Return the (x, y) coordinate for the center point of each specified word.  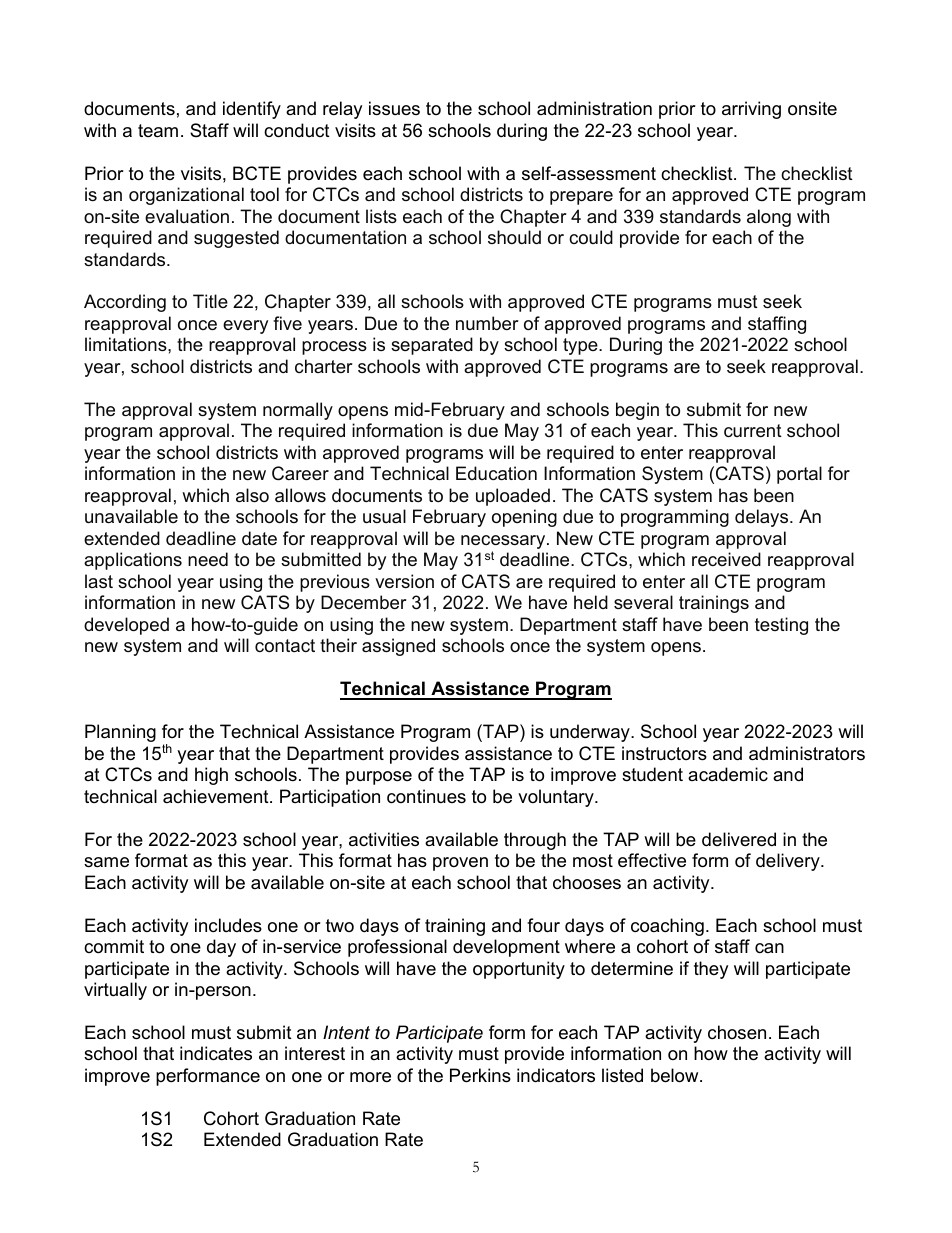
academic (728, 774)
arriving (751, 110)
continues (426, 796)
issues (394, 108)
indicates (216, 1053)
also (252, 495)
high (211, 776)
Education (496, 473)
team (158, 130)
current (753, 430)
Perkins (480, 1075)
